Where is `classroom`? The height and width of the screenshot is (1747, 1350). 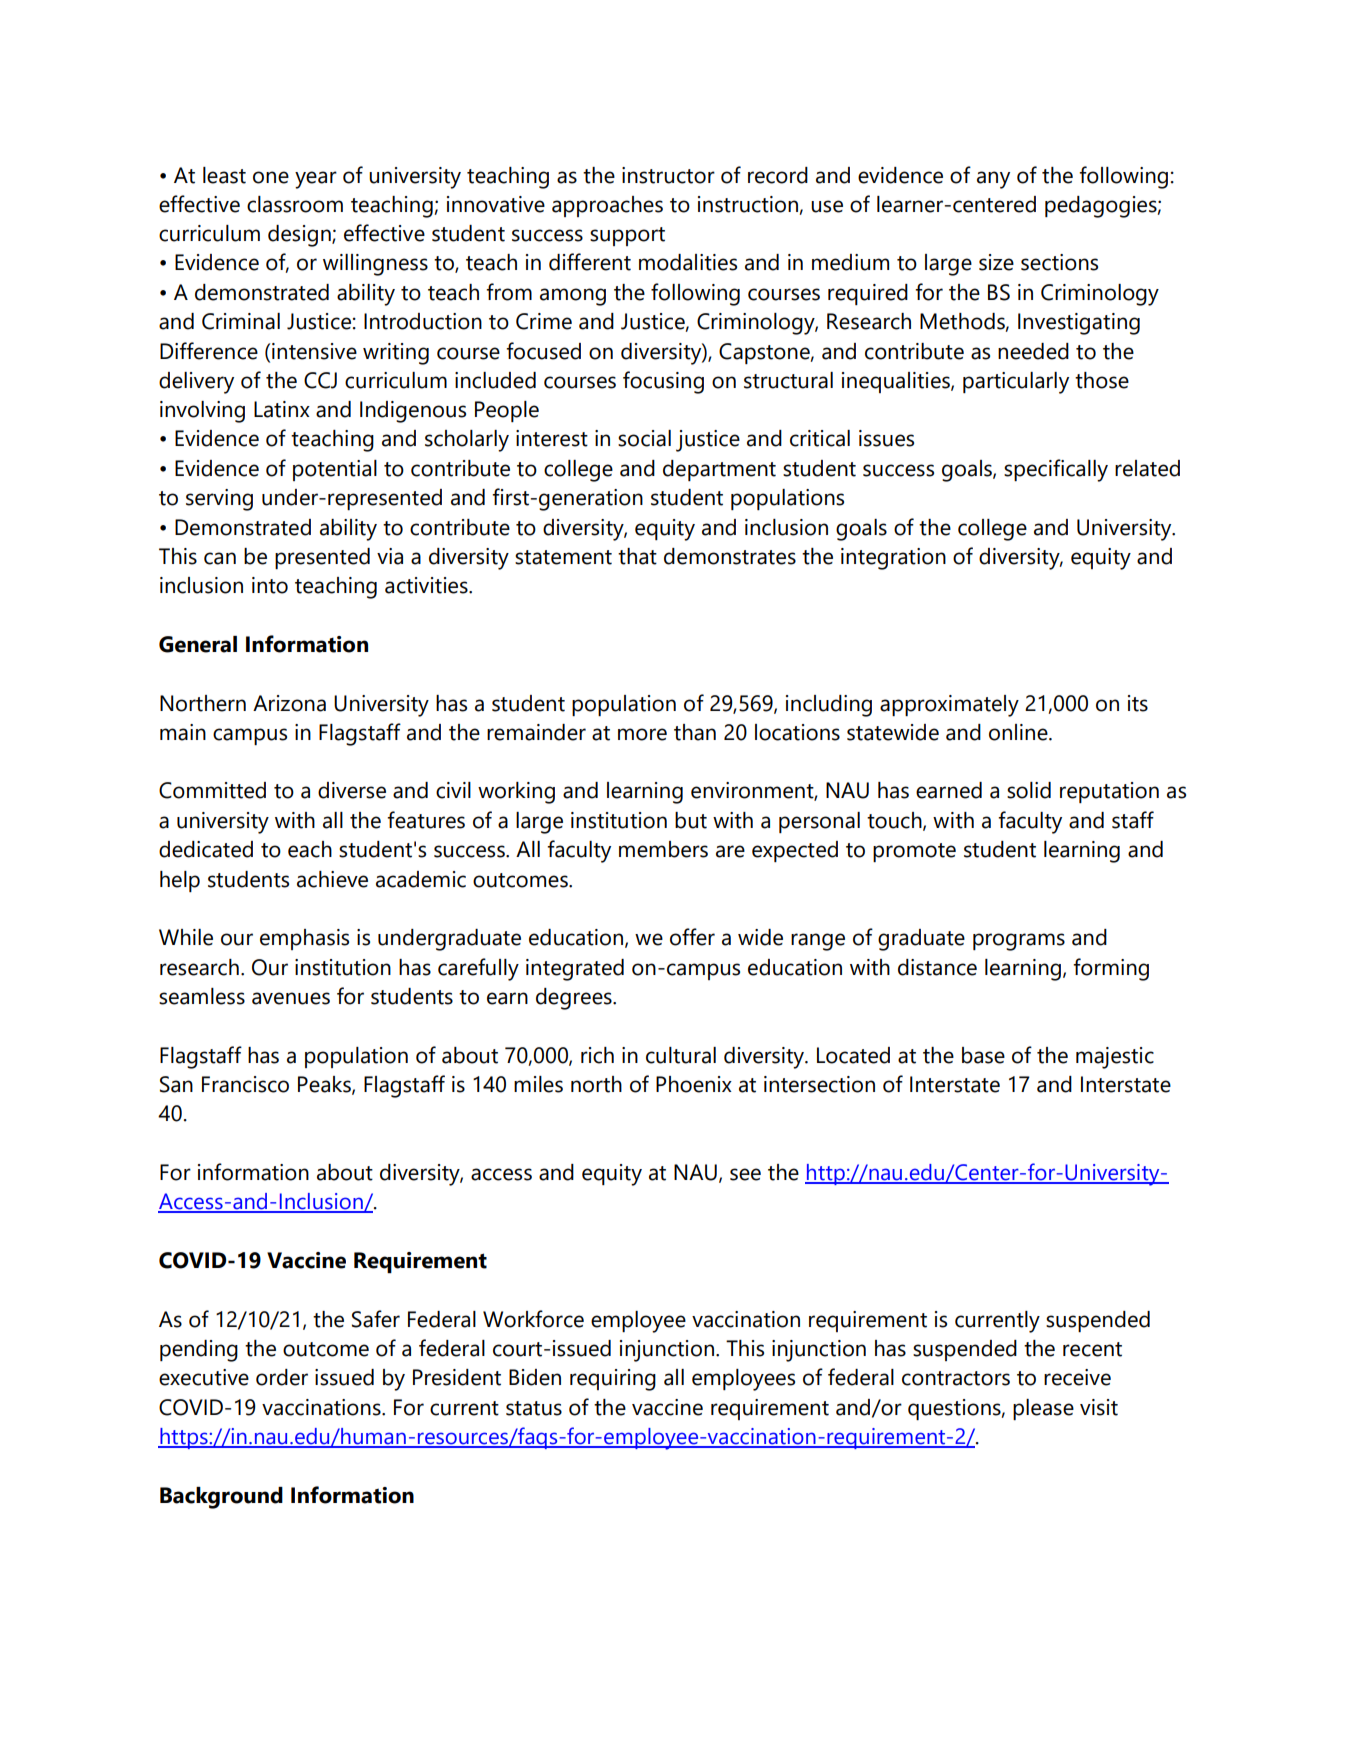 classroom is located at coordinates (295, 204).
